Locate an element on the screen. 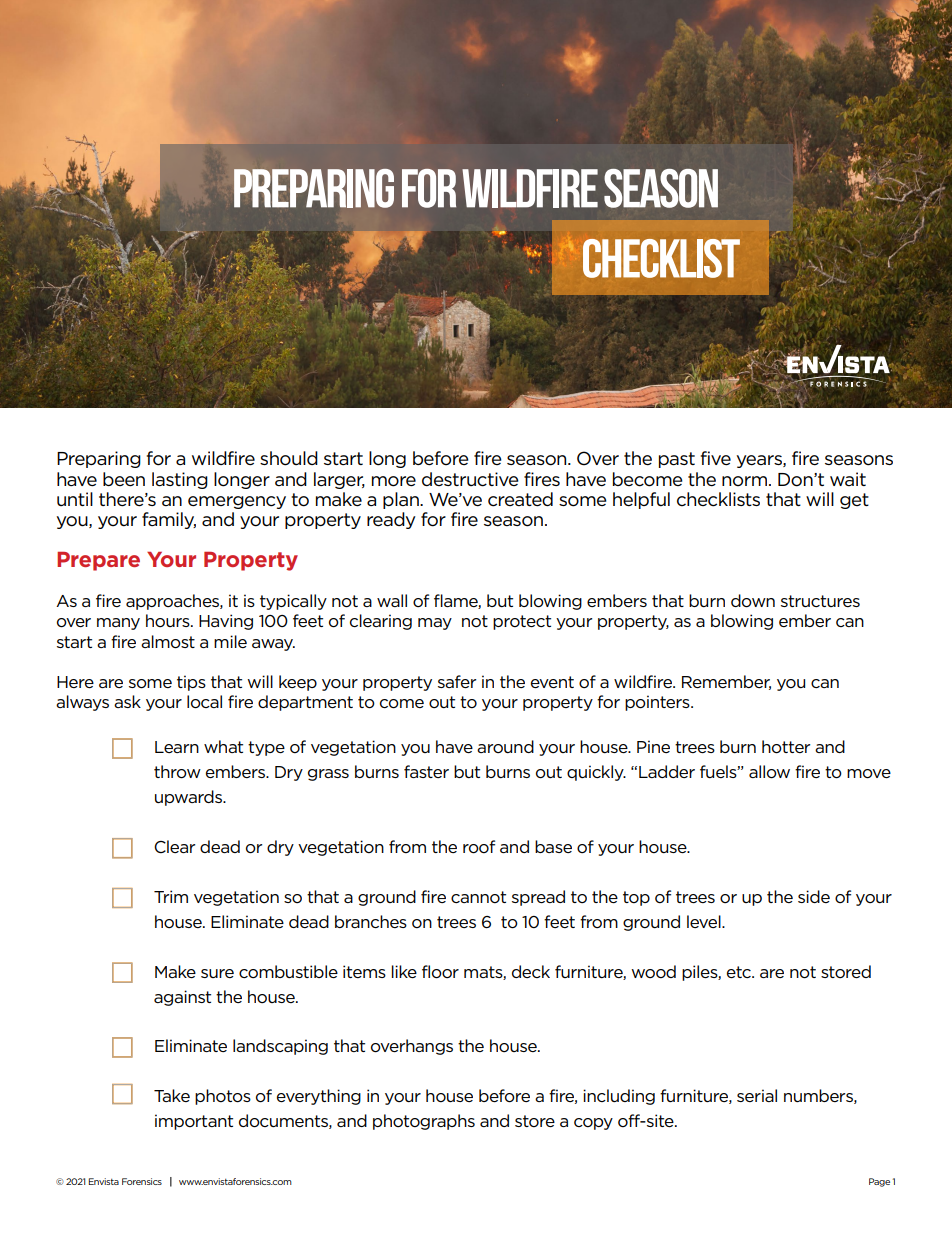 This screenshot has height=1233, width=952. upwards is located at coordinates (189, 798).
